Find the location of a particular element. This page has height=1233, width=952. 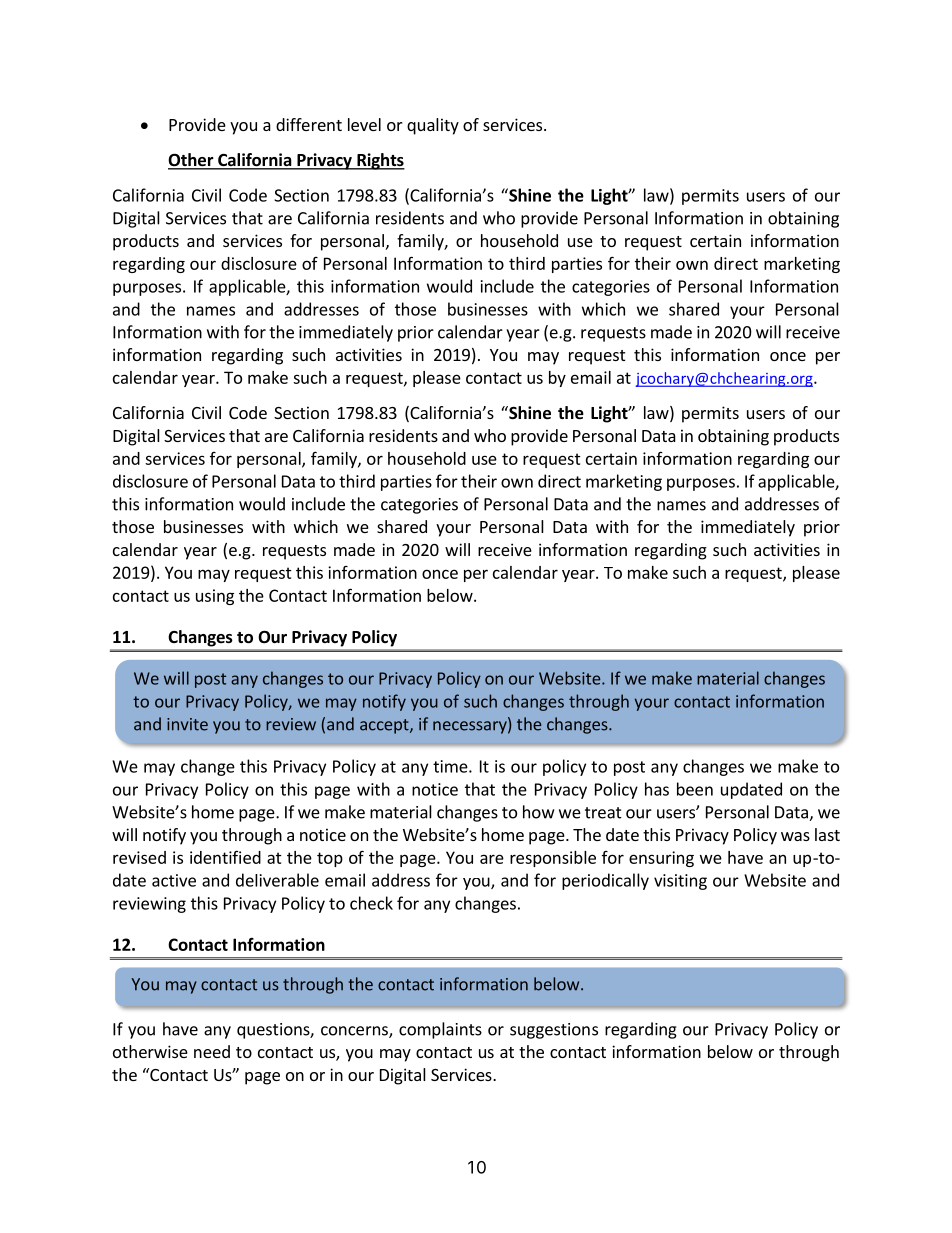

how is located at coordinates (538, 812).
